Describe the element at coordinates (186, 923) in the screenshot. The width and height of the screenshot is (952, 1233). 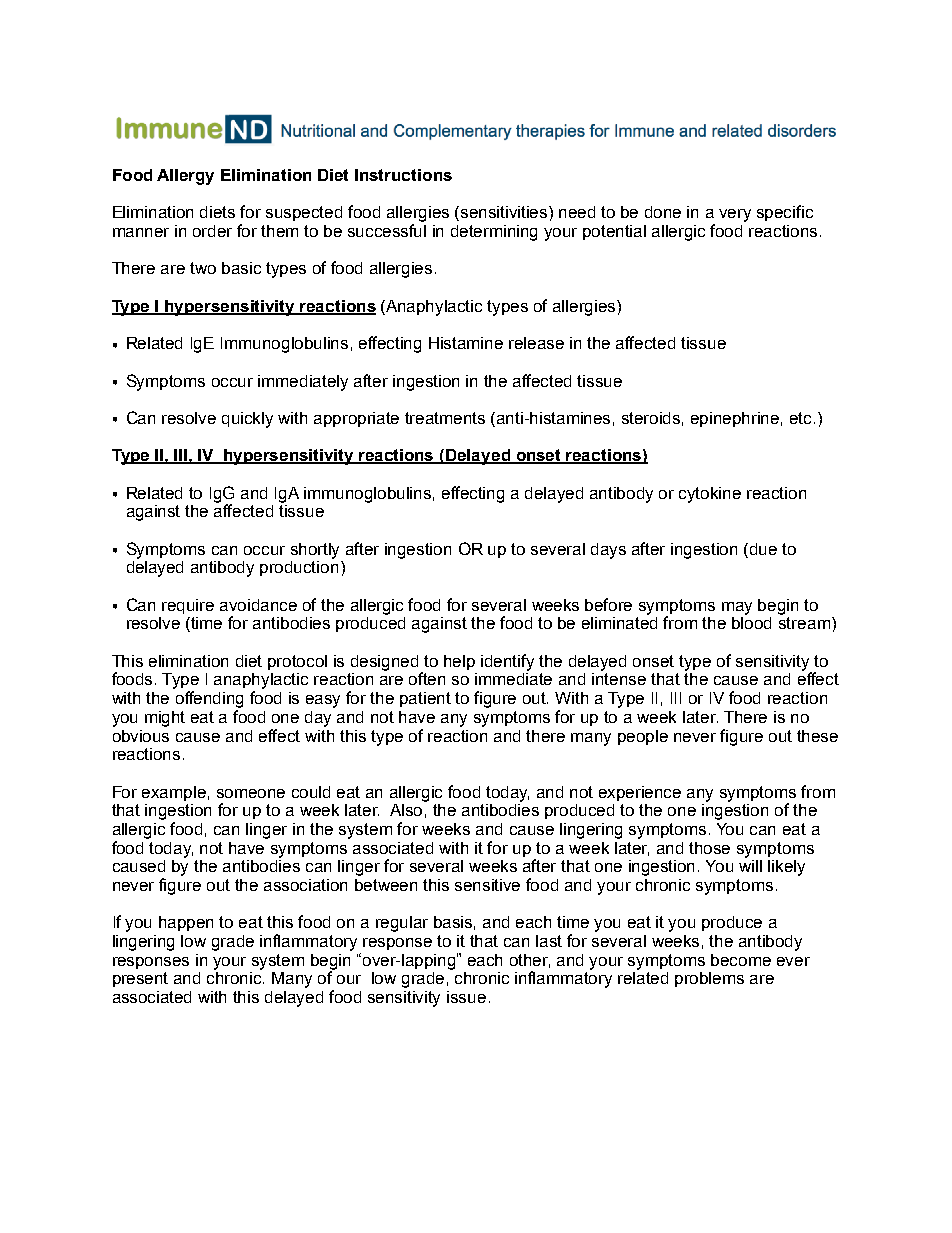
I see `happen` at that location.
